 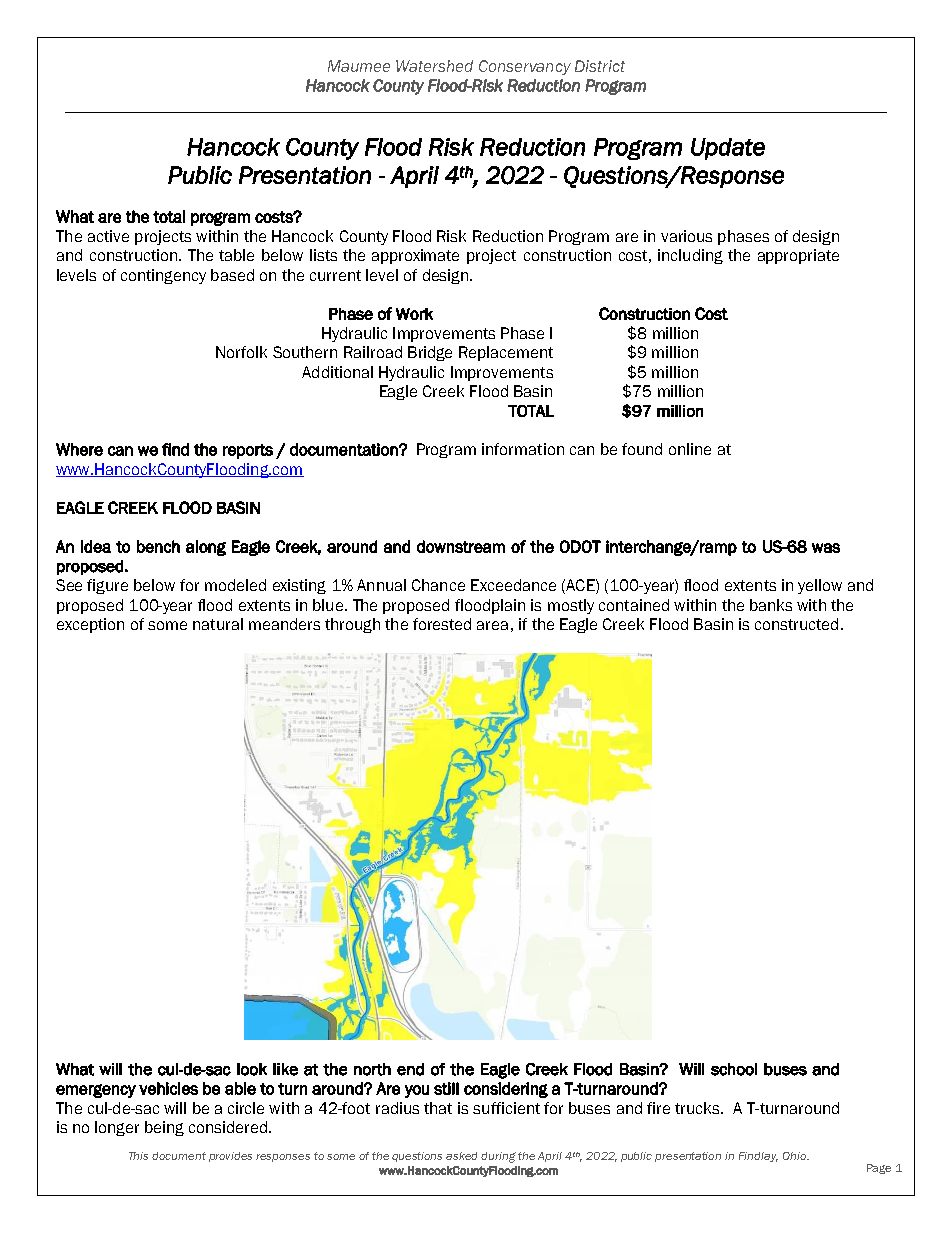 What do you see at coordinates (248, 451) in the screenshot?
I see `reports` at bounding box center [248, 451].
